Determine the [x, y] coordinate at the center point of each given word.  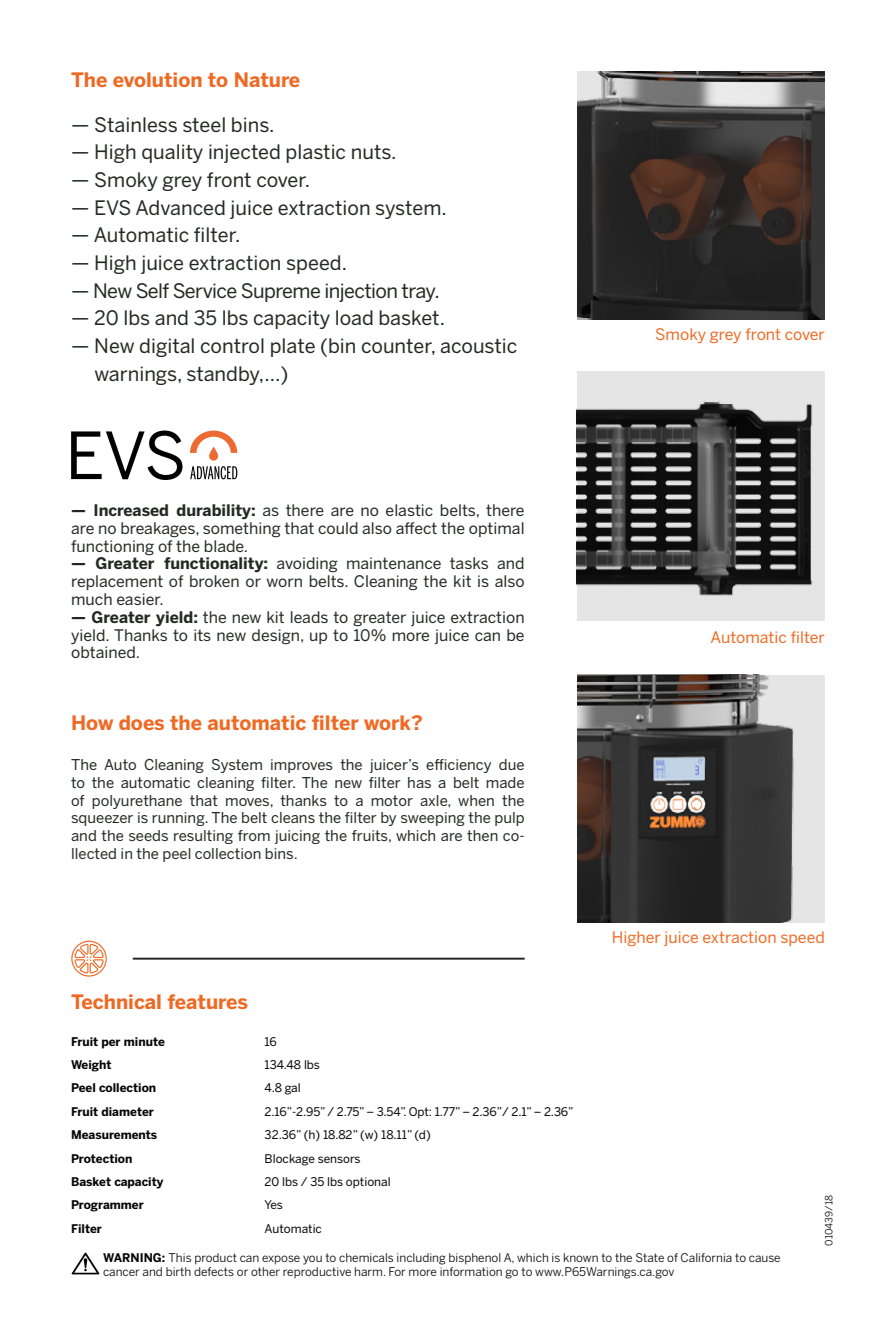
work [388, 722]
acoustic [479, 345]
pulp [509, 819]
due [511, 764]
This [179, 1257]
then [482, 835]
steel [204, 124]
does [141, 722]
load [354, 317]
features [207, 1001]
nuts [372, 152]
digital [167, 347]
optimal [496, 529]
